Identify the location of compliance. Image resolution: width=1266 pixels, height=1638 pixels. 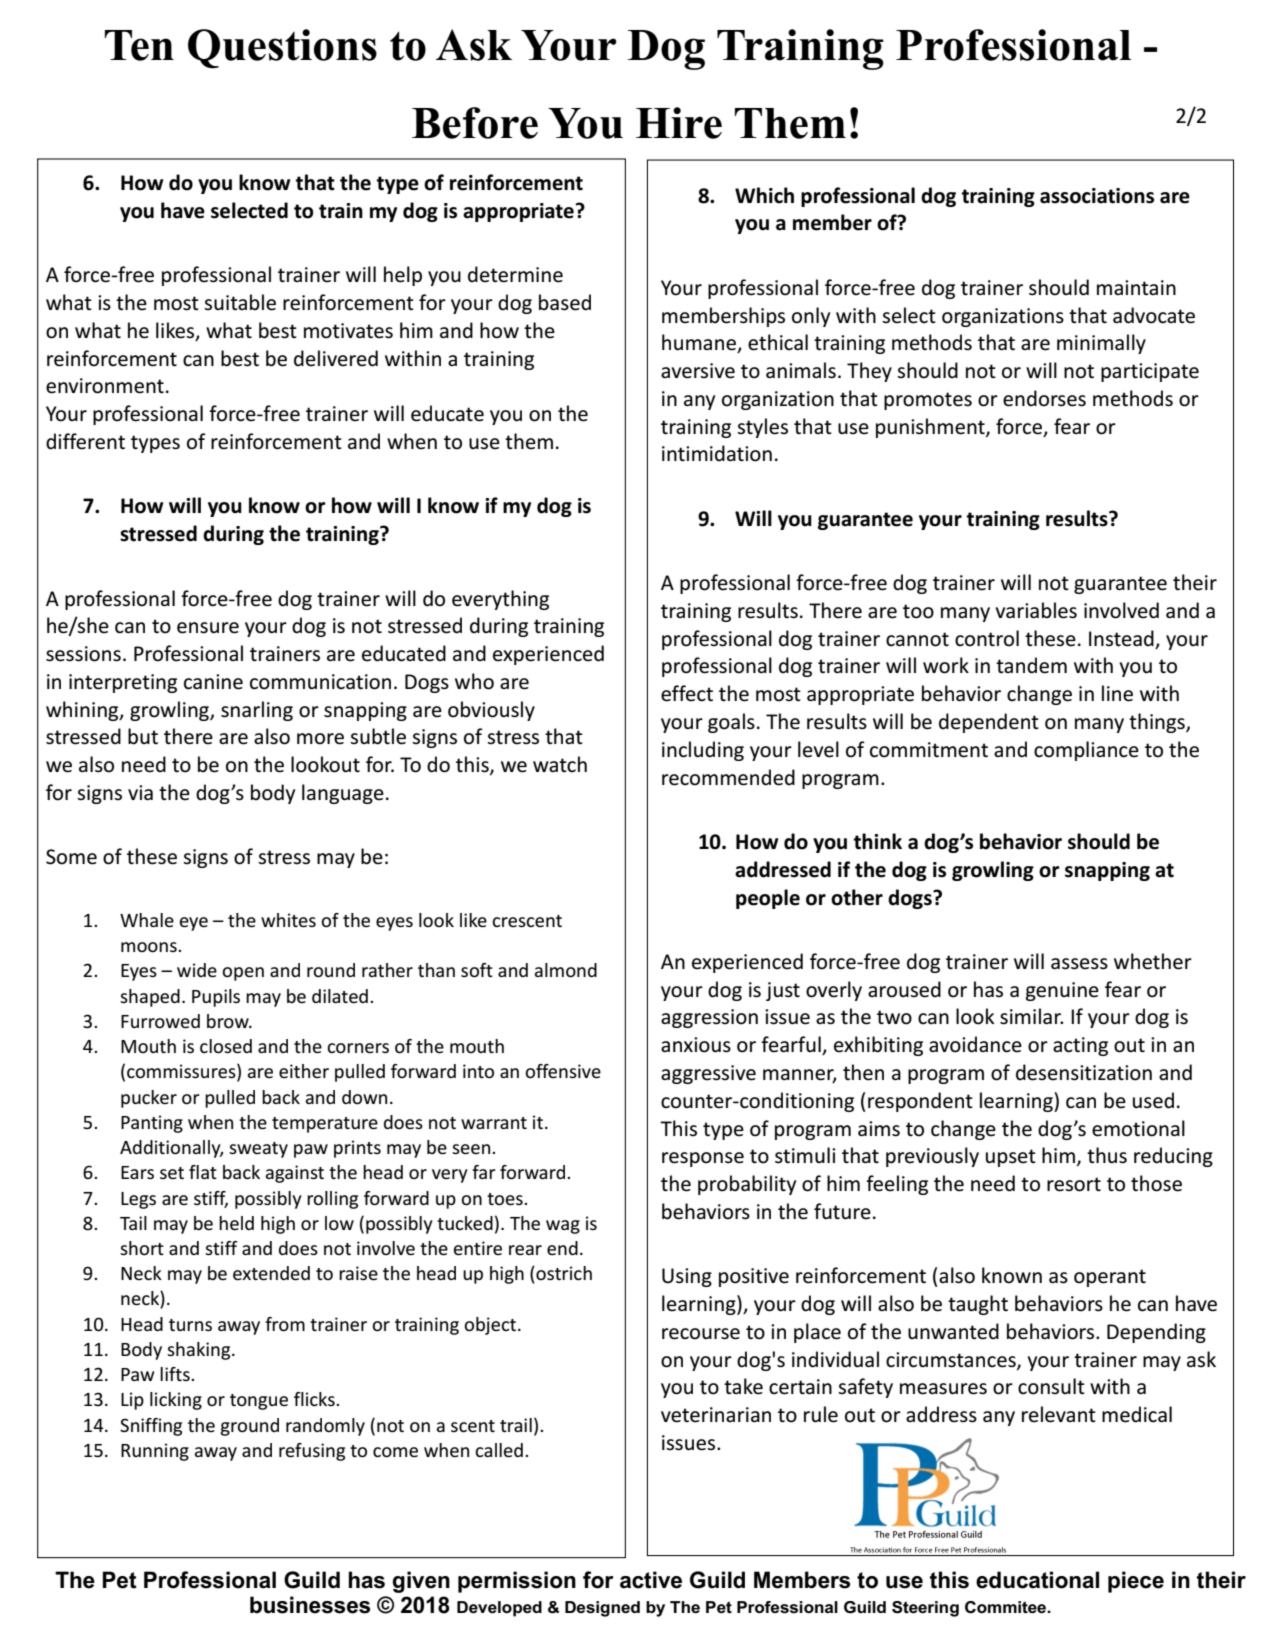
(1086, 751).
